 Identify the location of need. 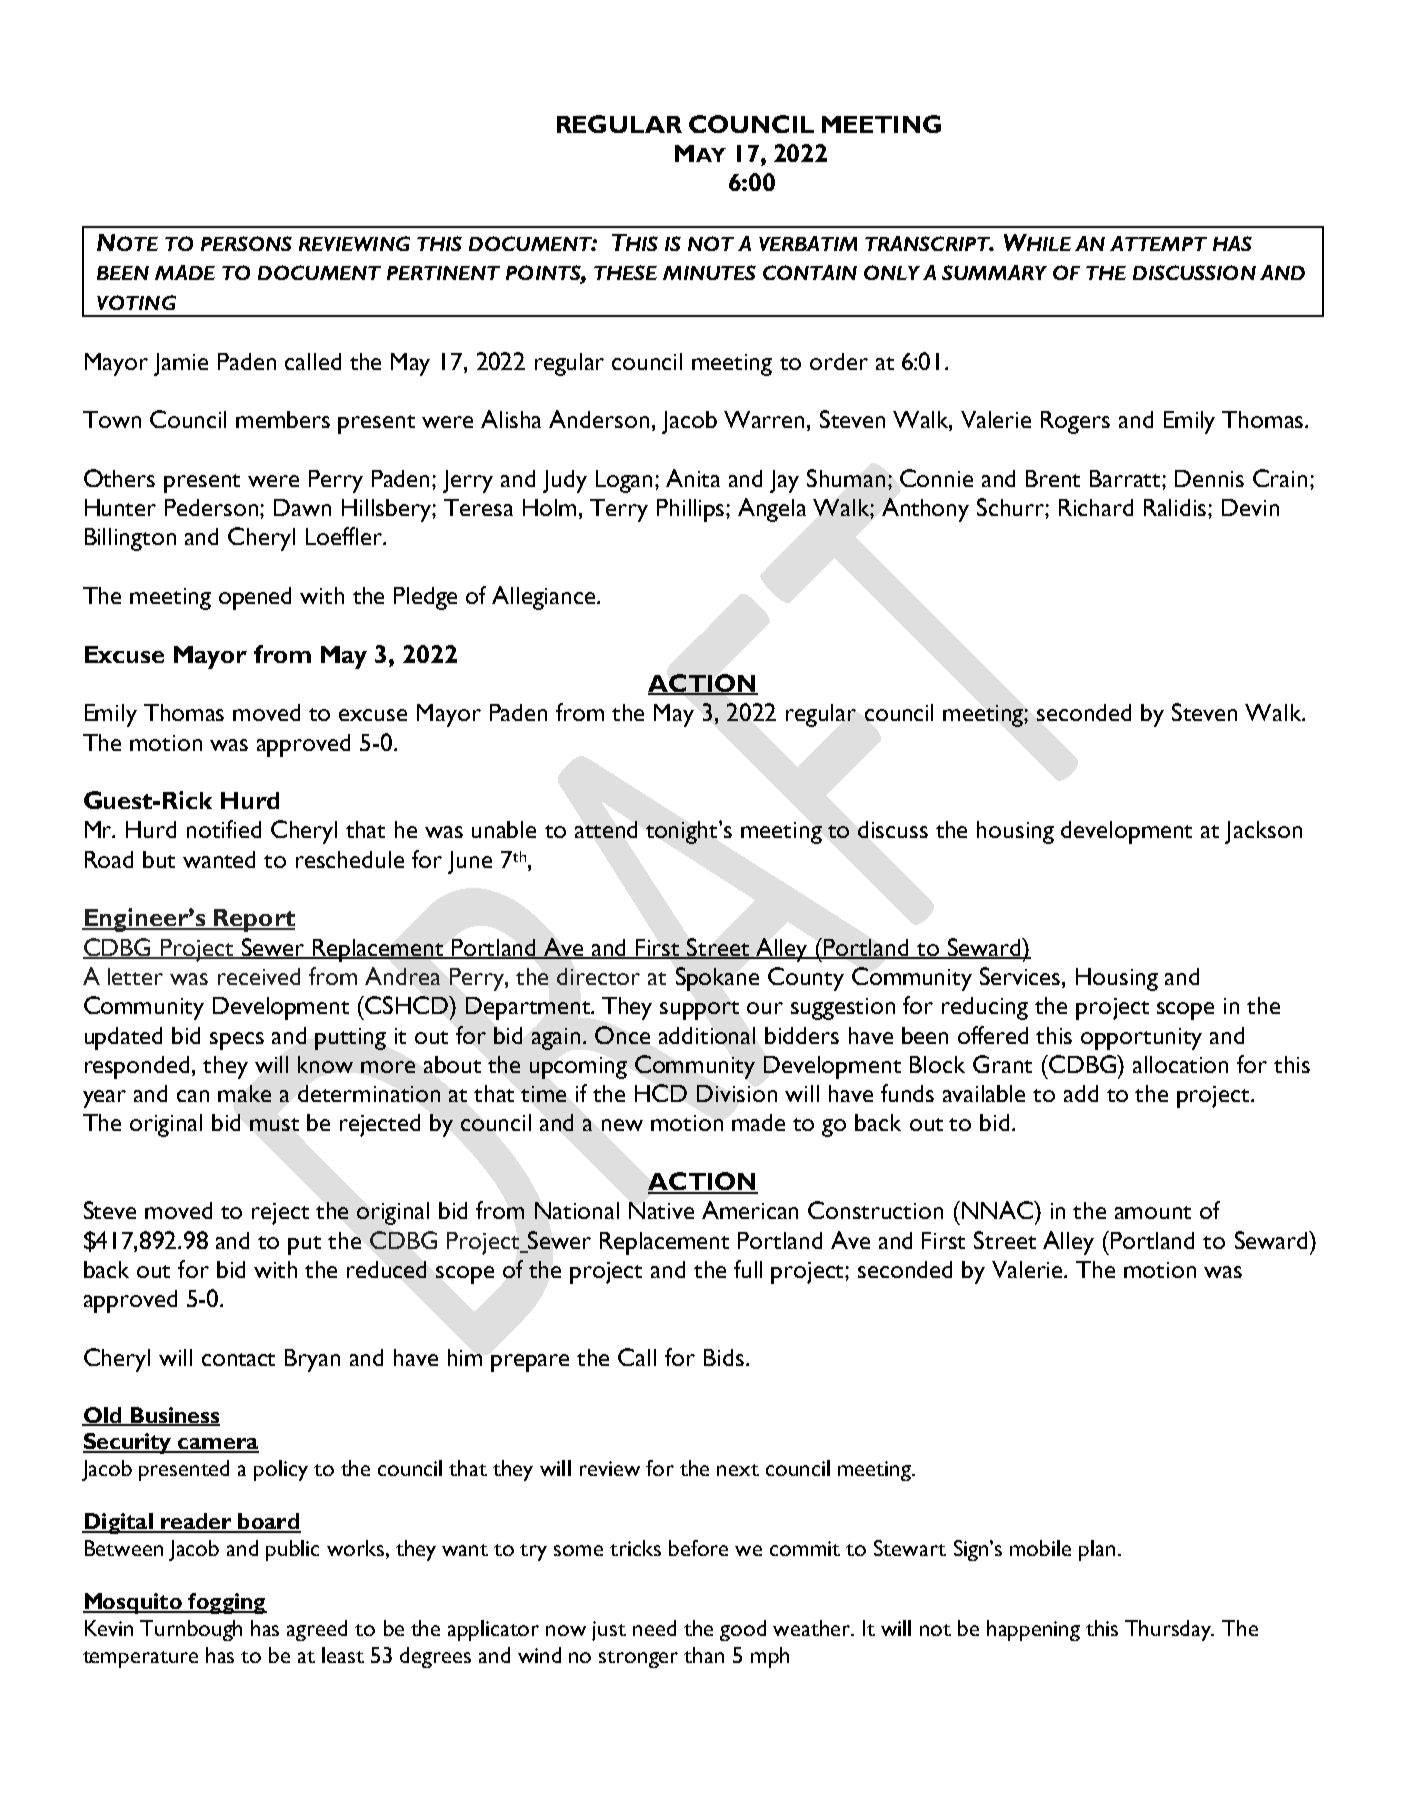
(654, 1628).
